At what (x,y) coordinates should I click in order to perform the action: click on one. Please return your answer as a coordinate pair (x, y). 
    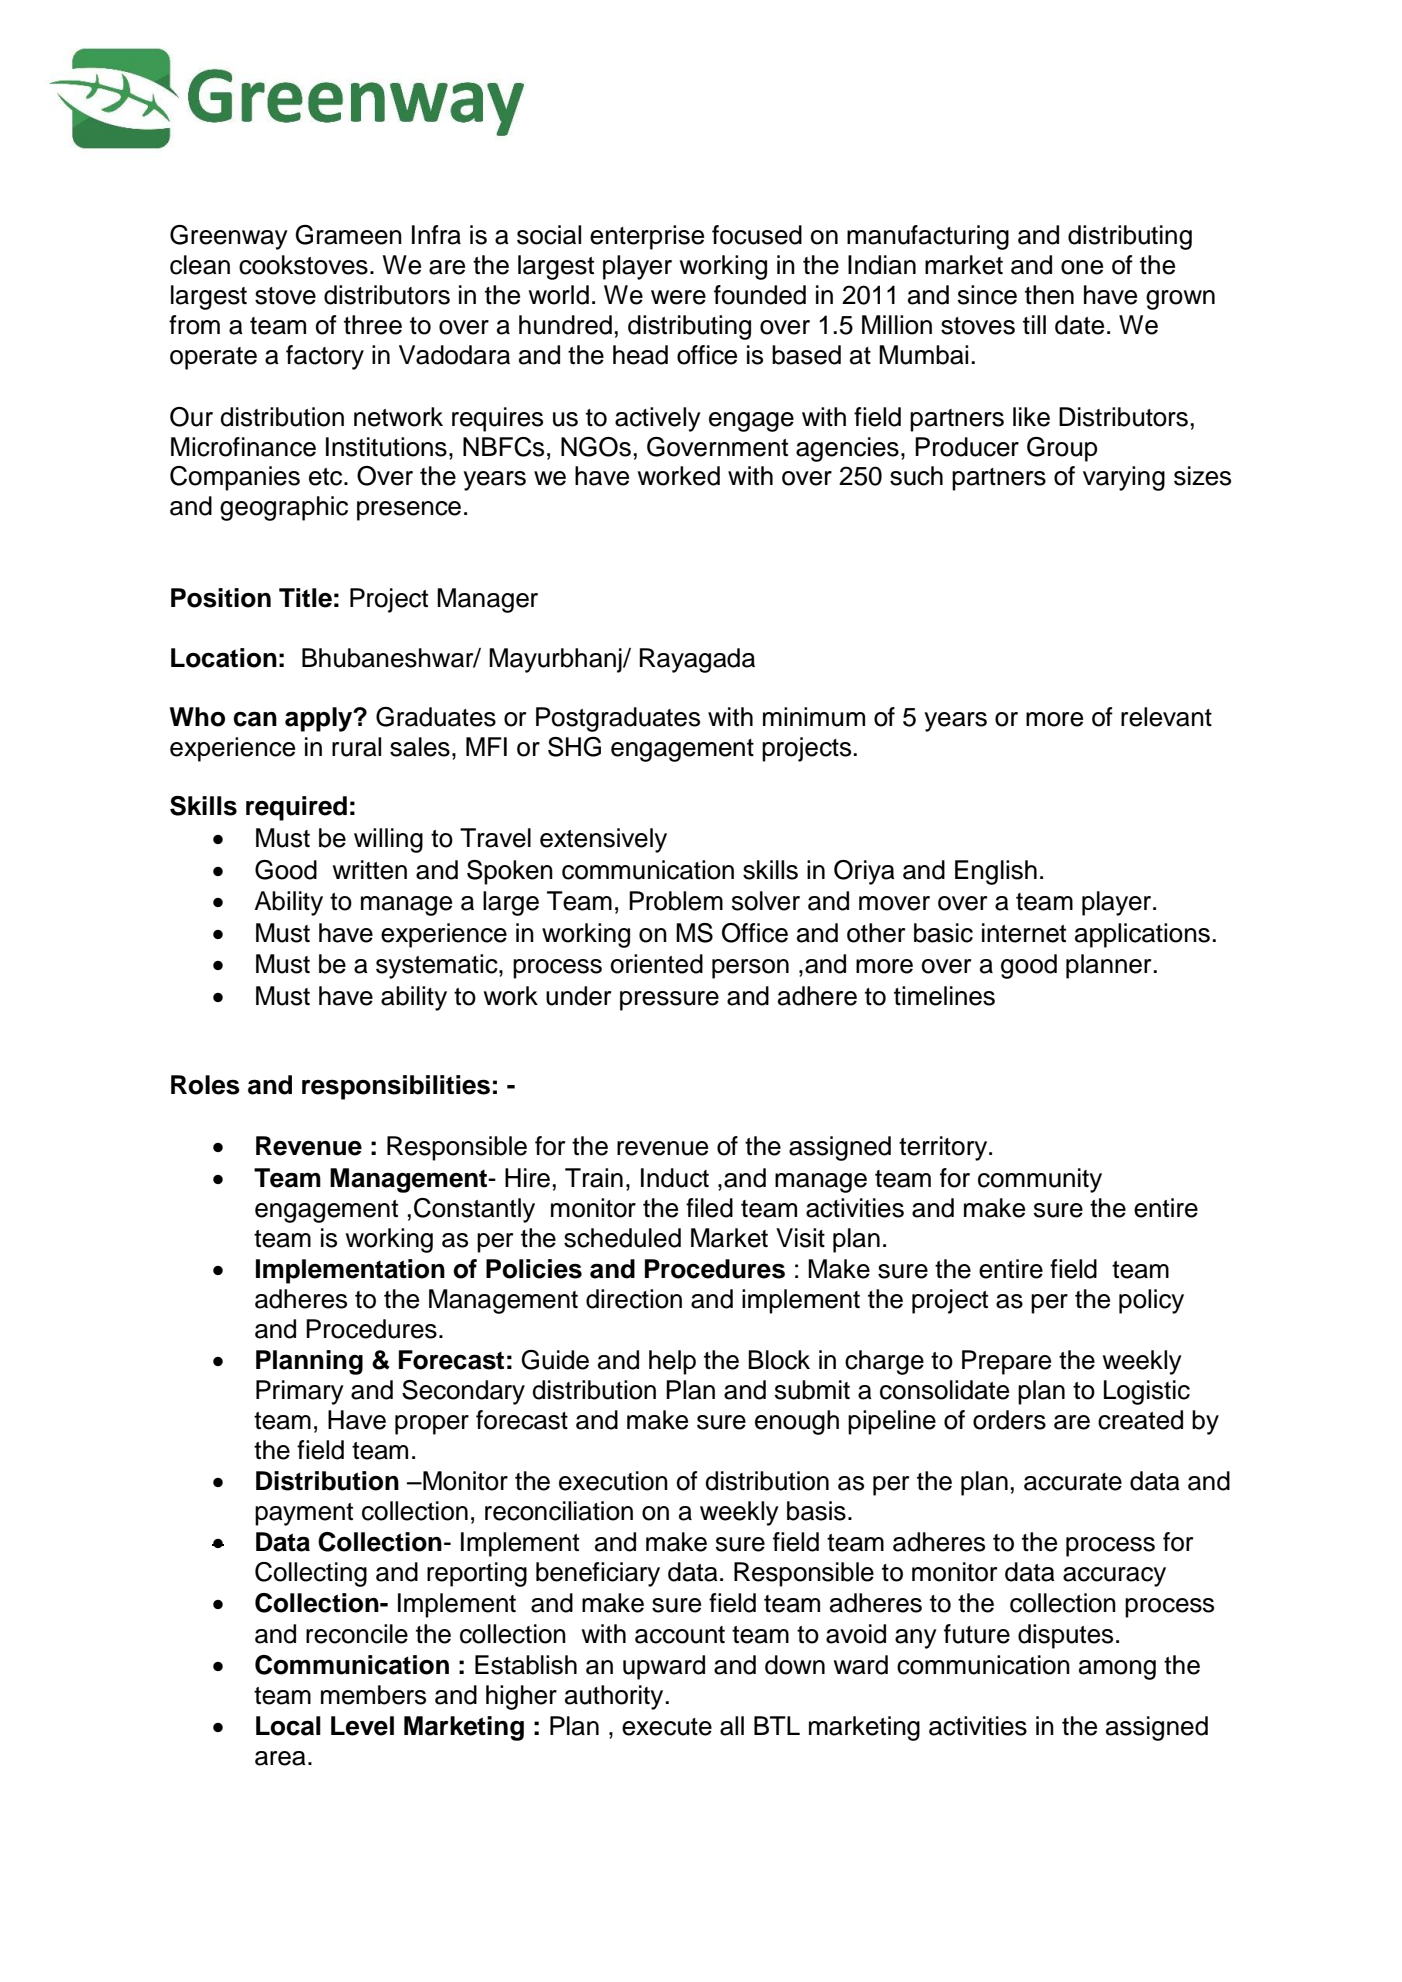
    Looking at the image, I should click on (1082, 267).
